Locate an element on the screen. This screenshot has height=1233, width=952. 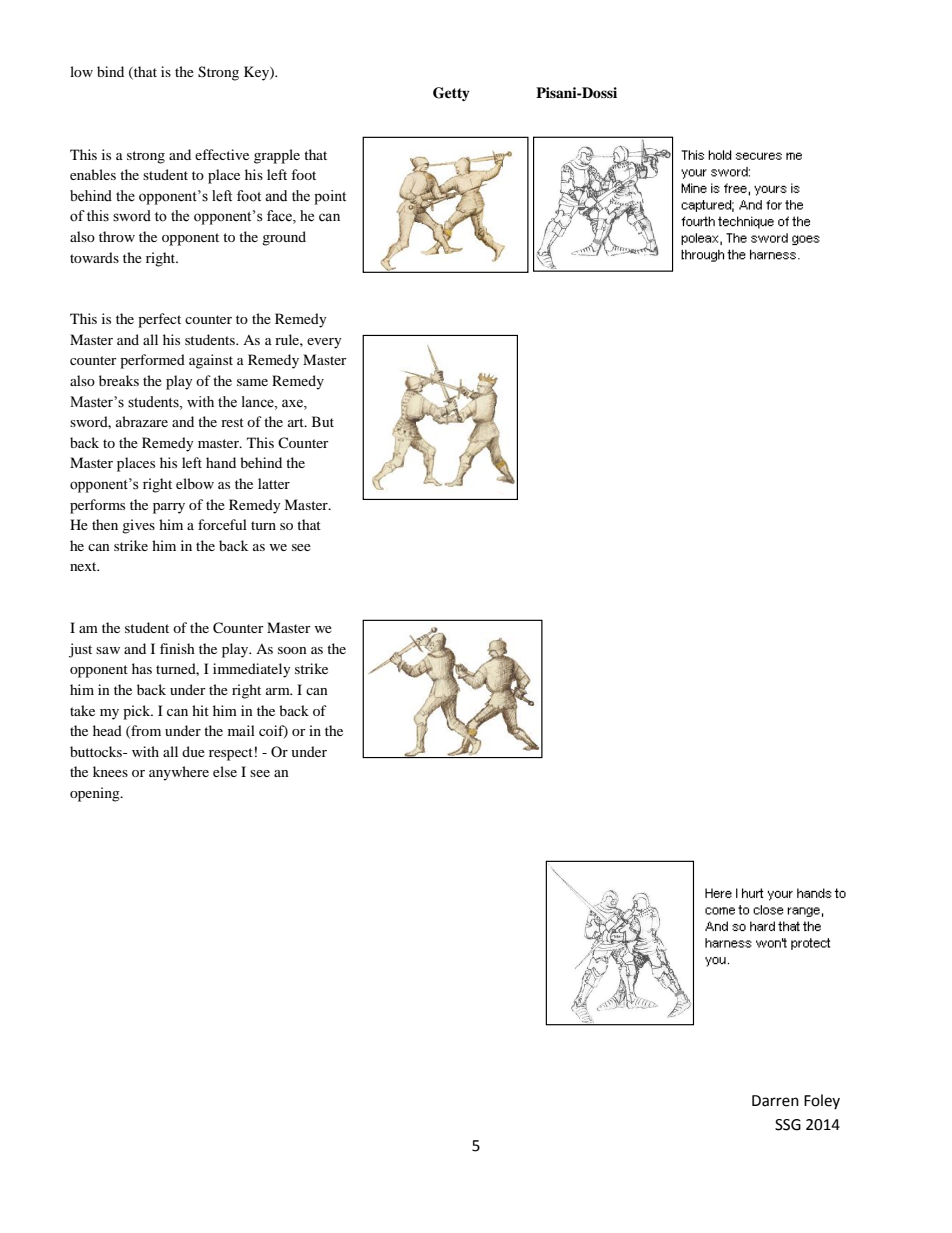
latter is located at coordinates (274, 483).
